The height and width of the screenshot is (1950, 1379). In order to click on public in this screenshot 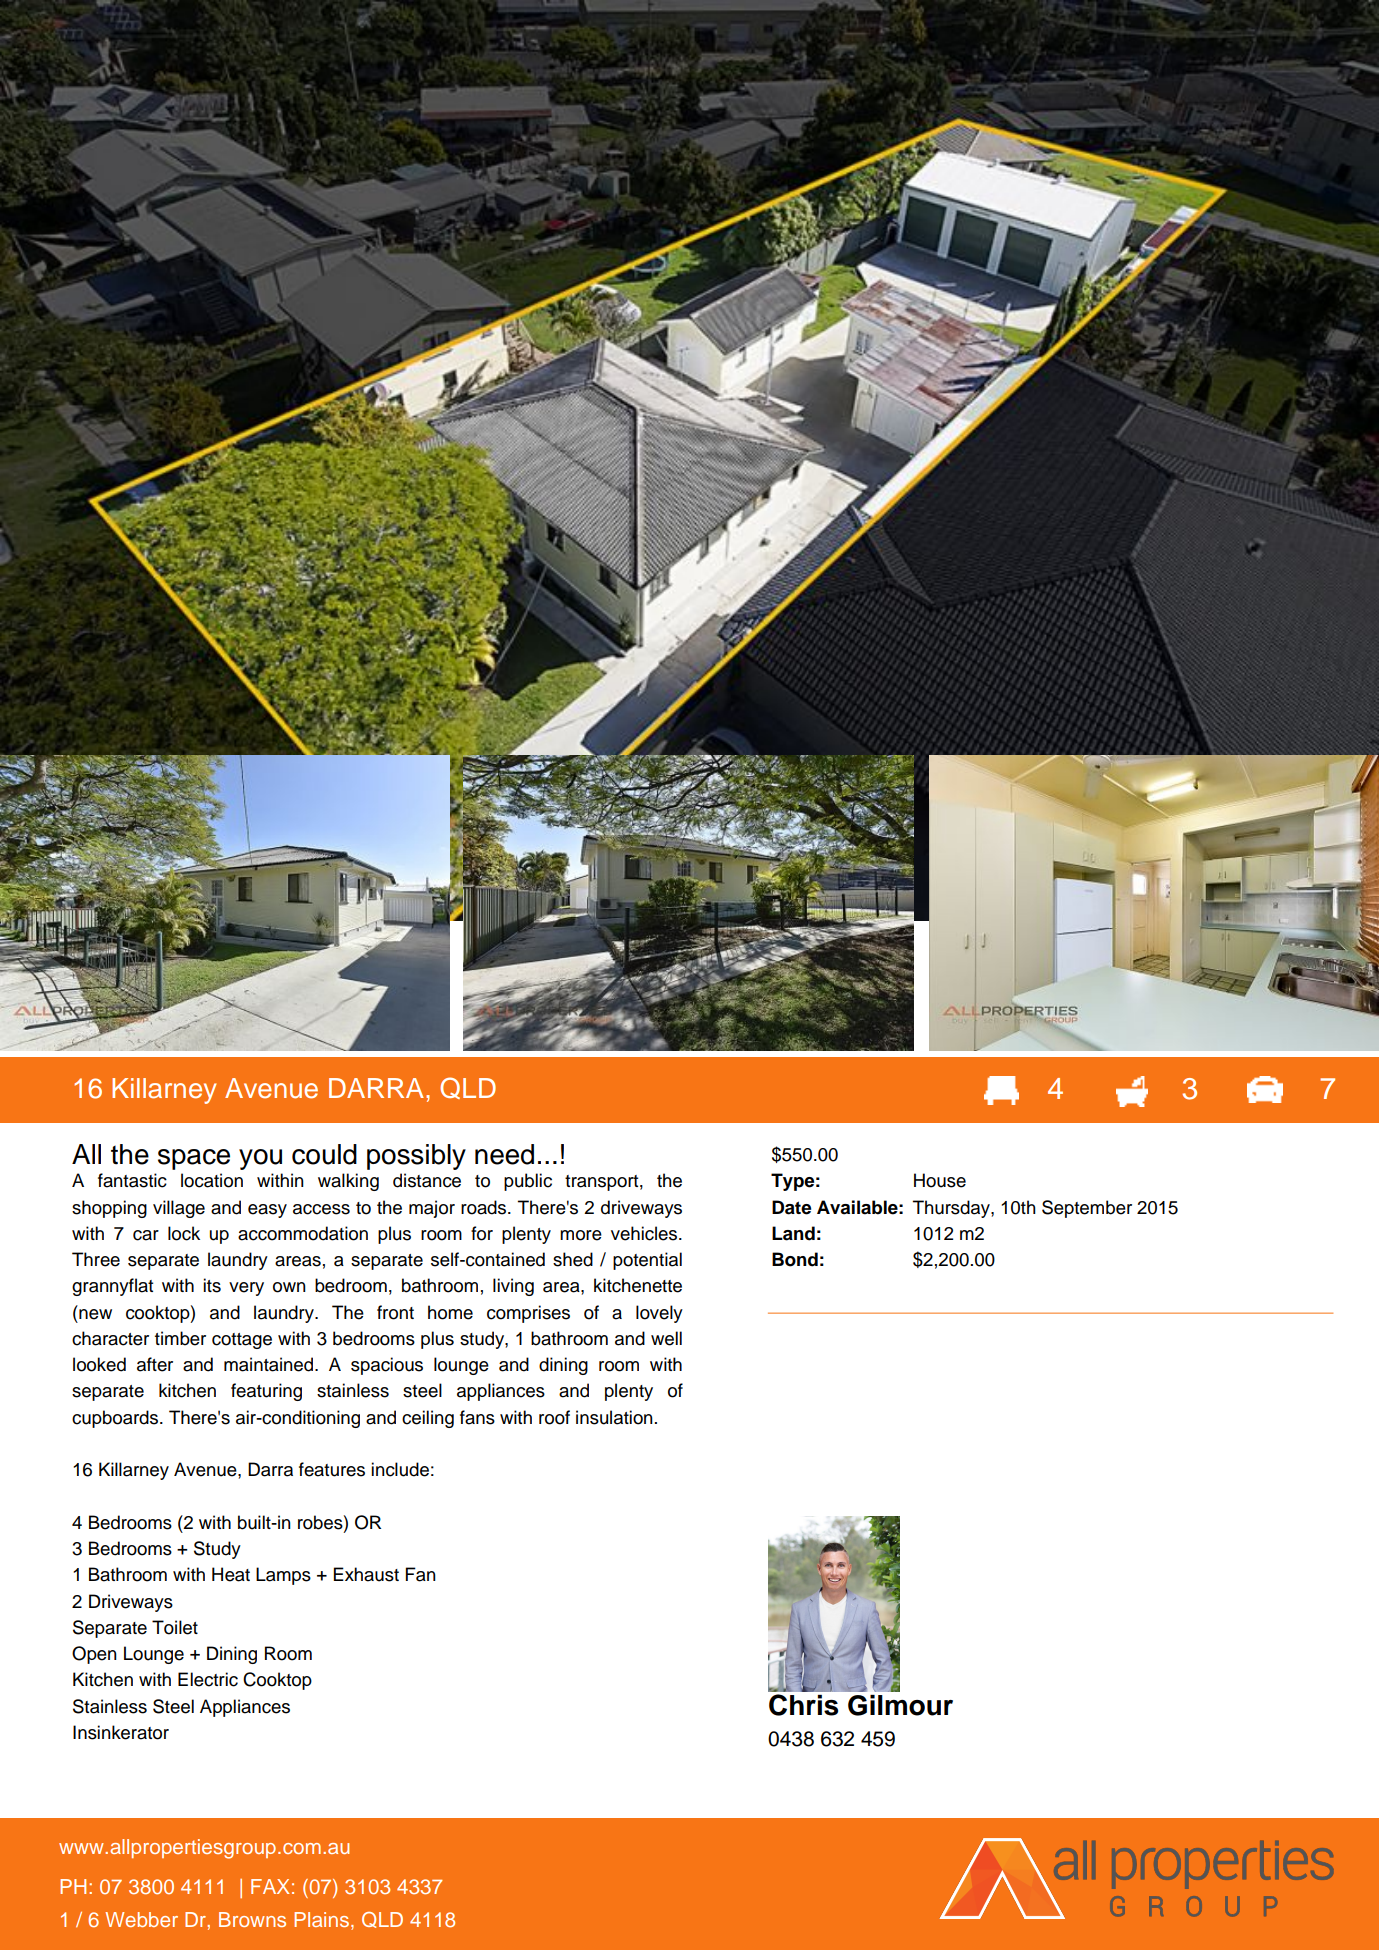, I will do `click(528, 1182)`.
